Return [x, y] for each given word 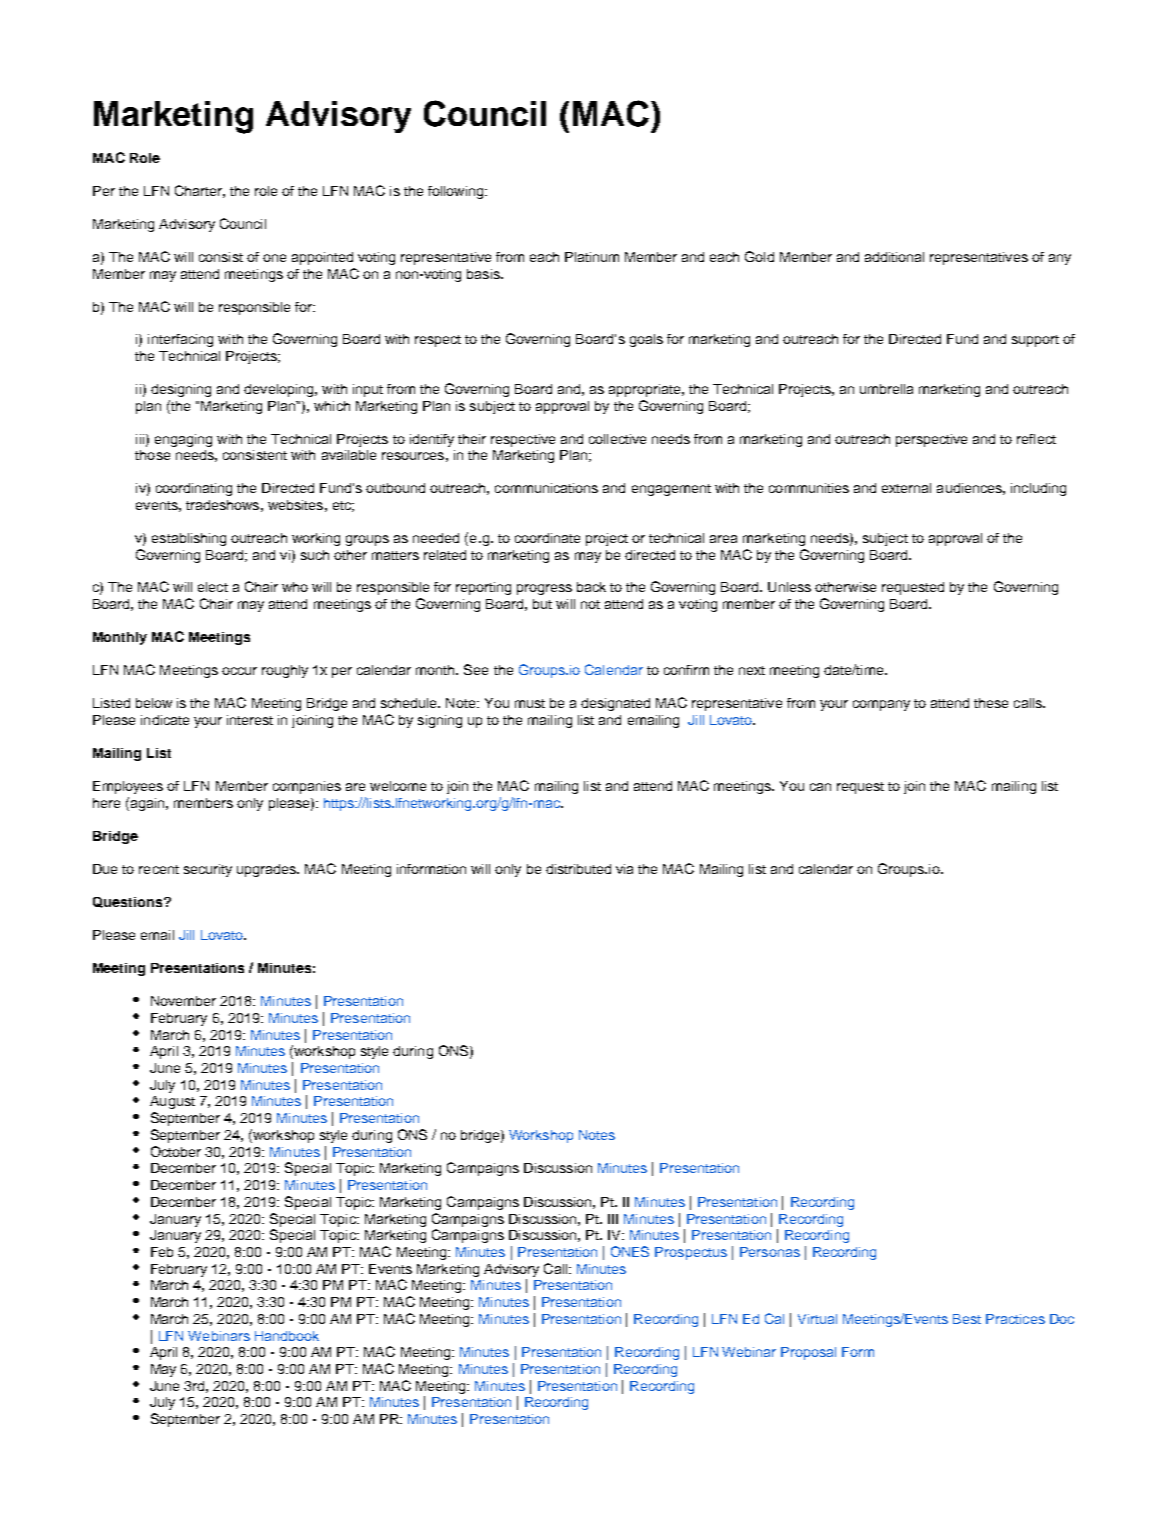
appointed [322, 258]
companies [307, 787]
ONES [630, 1251]
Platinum [592, 257]
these [991, 703]
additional [894, 257]
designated [615, 704]
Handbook [287, 1336]
